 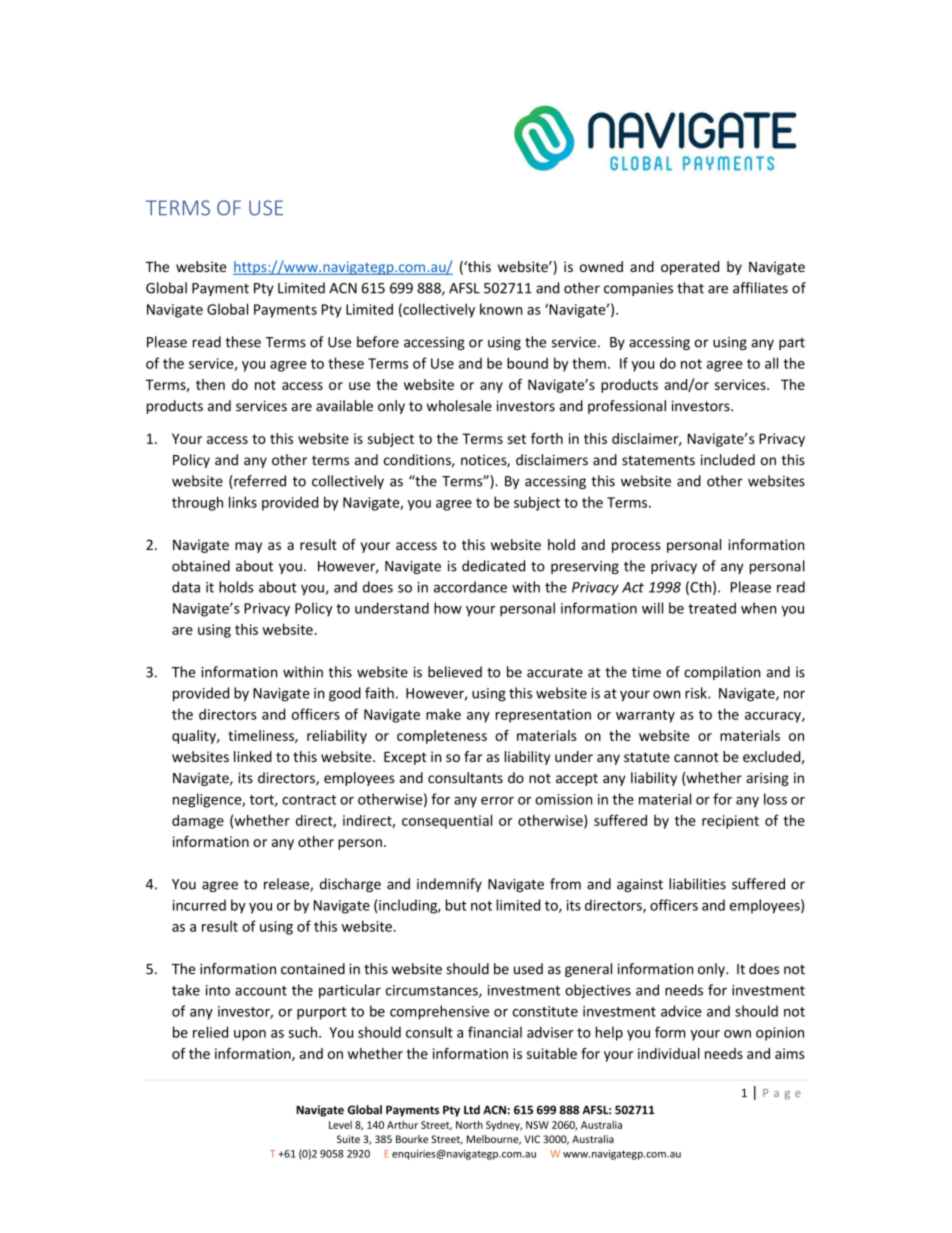 What do you see at coordinates (472, 1110) in the document?
I see `Ltd` at bounding box center [472, 1110].
